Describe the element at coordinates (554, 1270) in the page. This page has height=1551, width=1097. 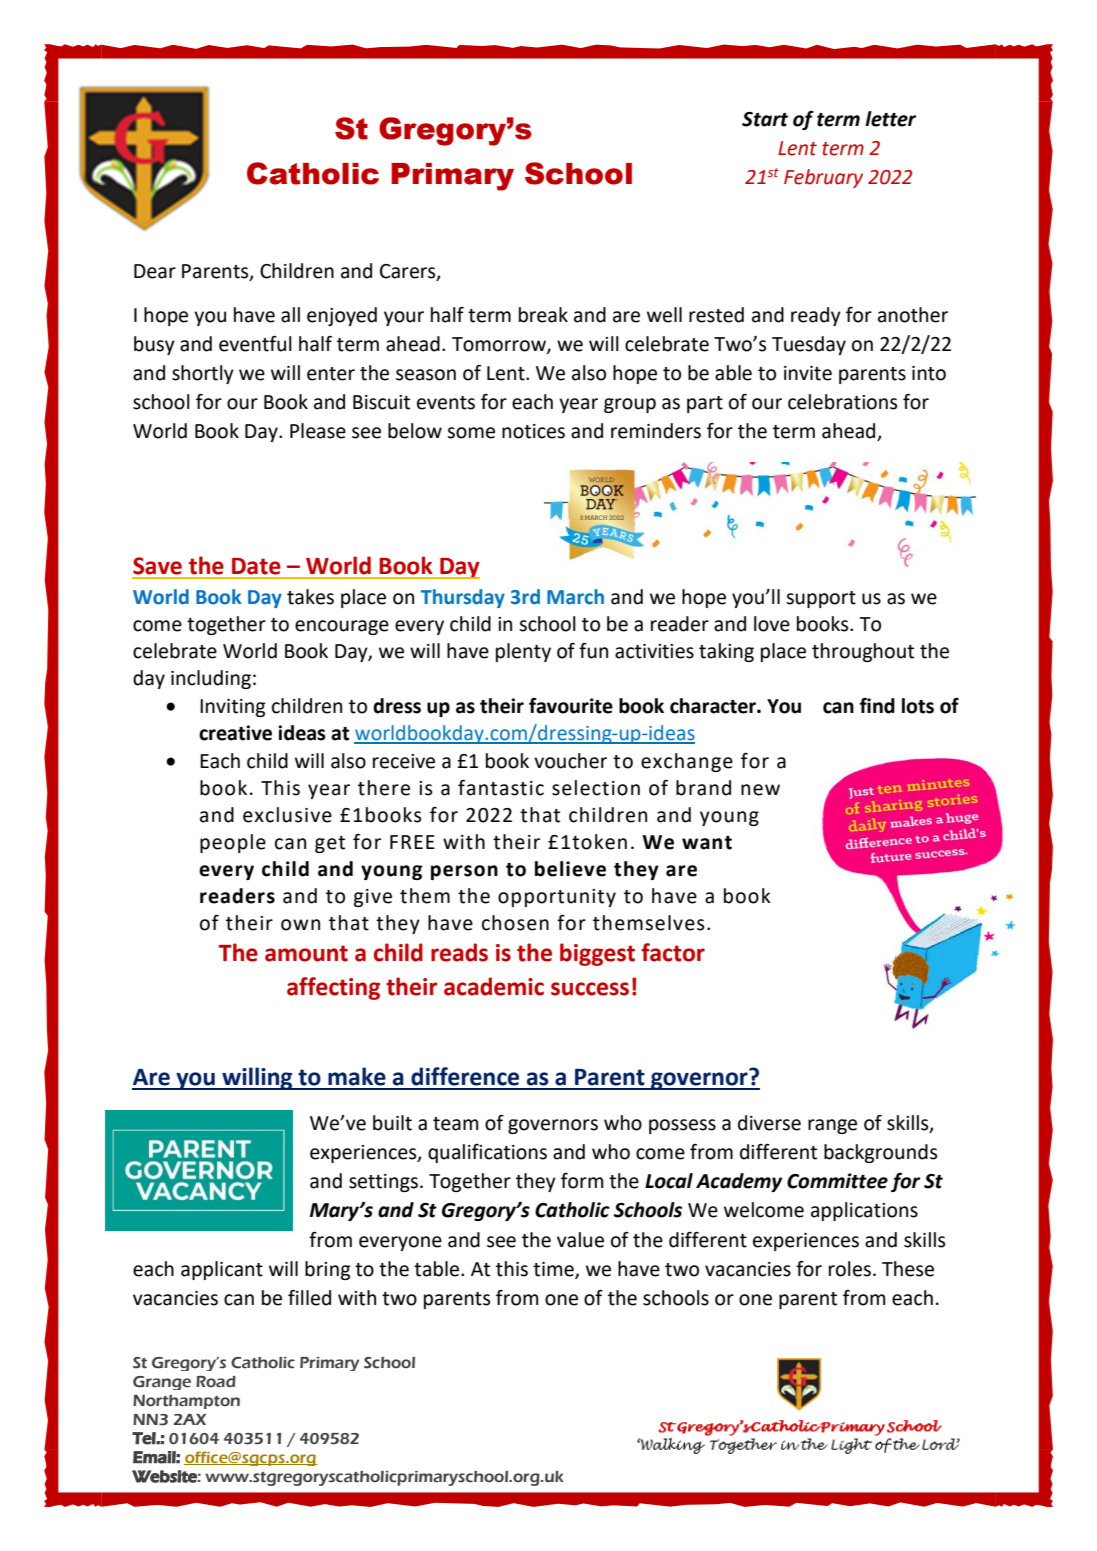
I see `time` at that location.
